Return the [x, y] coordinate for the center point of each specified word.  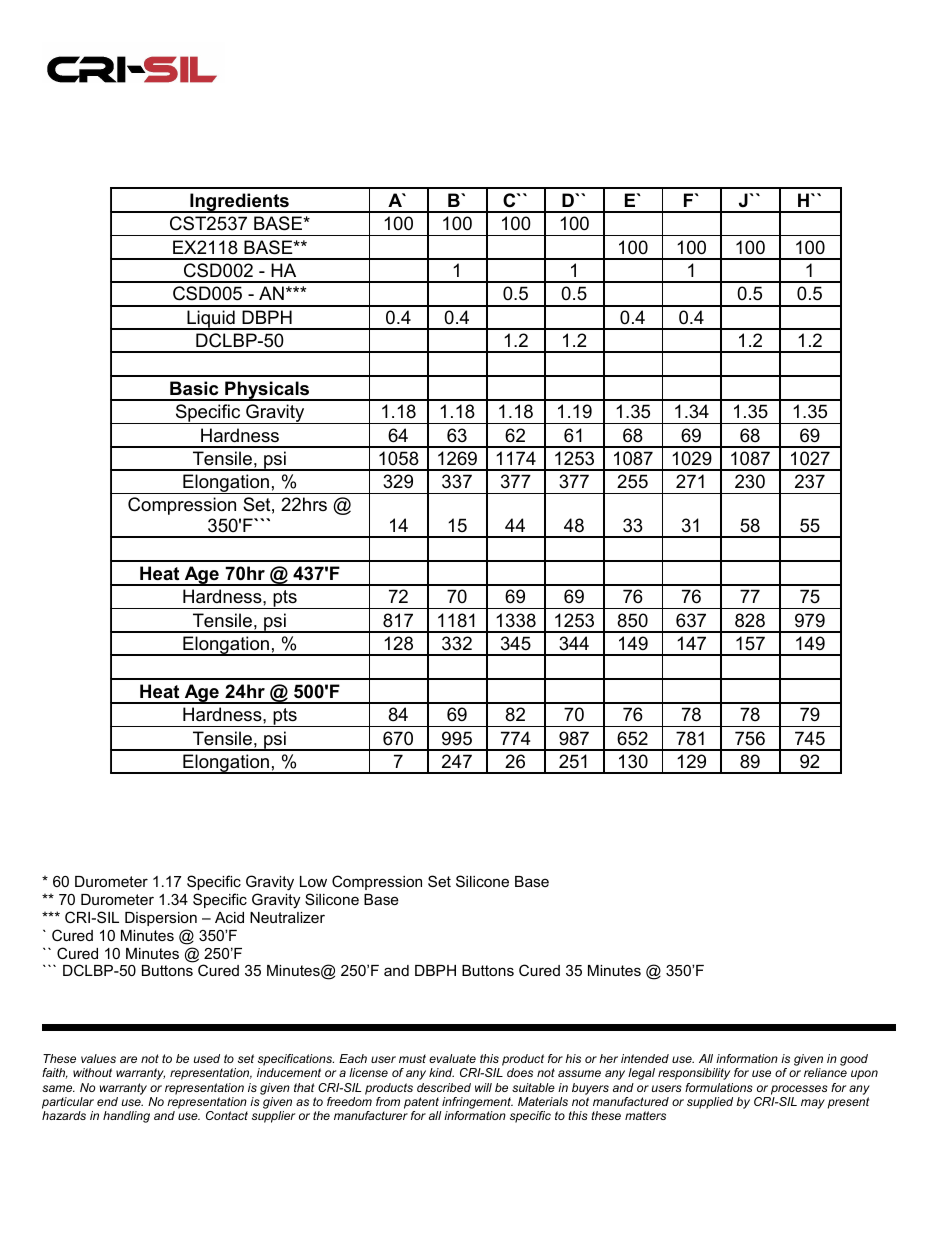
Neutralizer [287, 917]
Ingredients [239, 203]
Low [313, 881]
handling [126, 1117]
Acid [229, 917]
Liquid [211, 320]
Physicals [267, 391]
